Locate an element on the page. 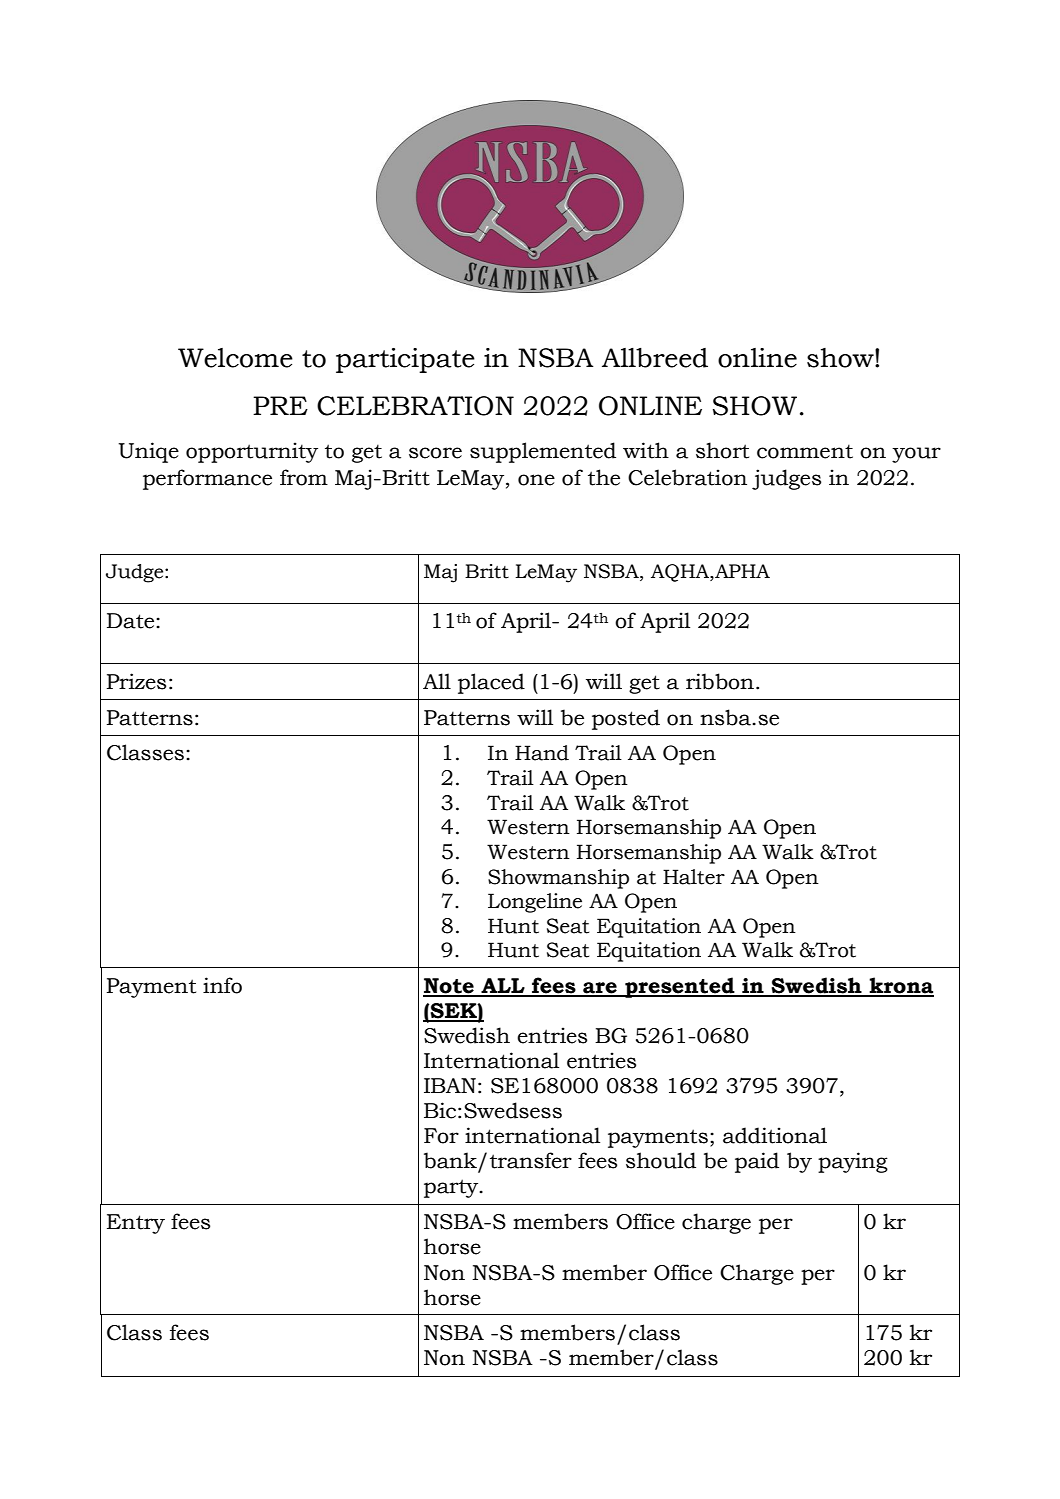 The image size is (1060, 1499). Prizes is located at coordinates (136, 681).
